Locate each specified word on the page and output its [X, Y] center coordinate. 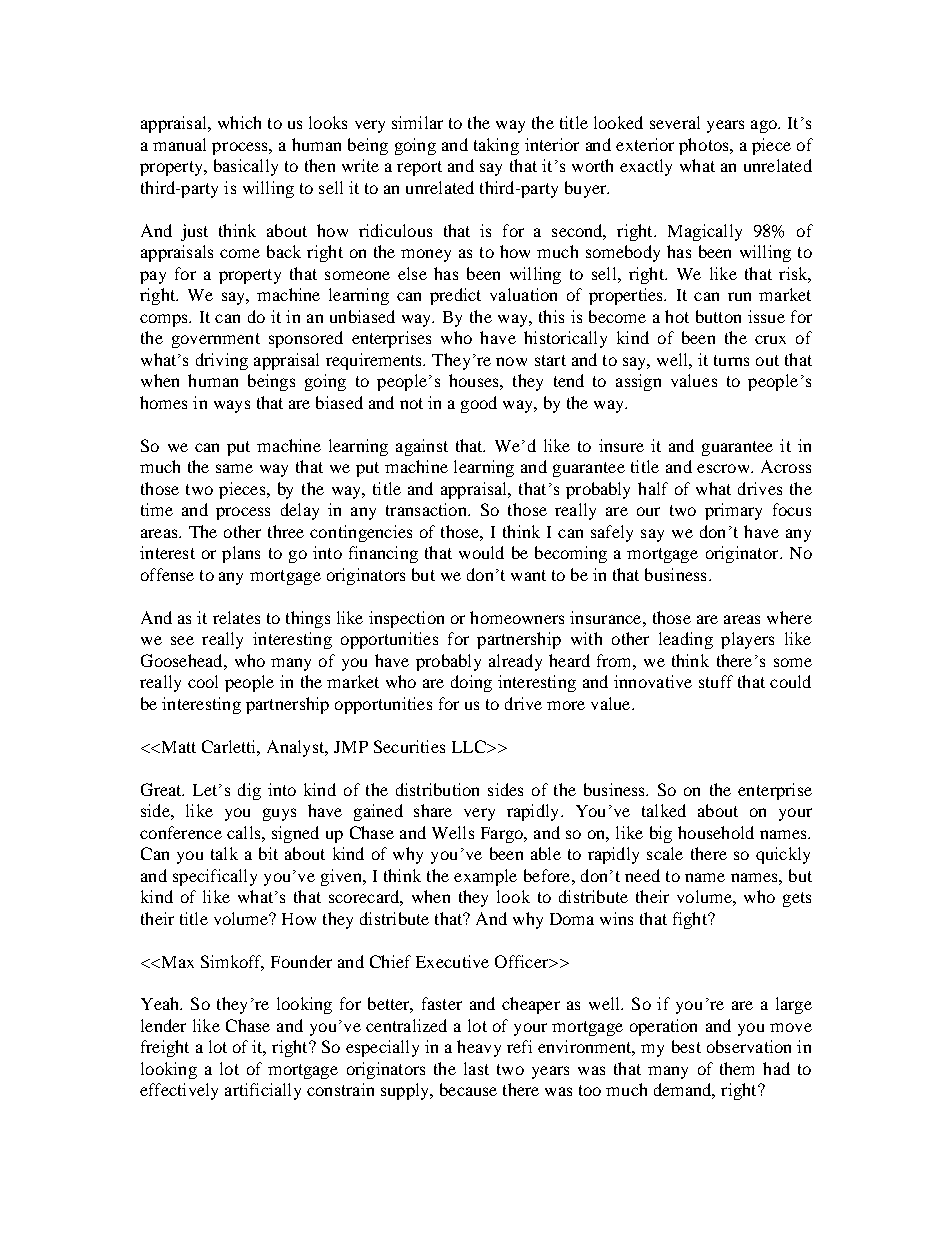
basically [246, 167]
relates [236, 617]
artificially [263, 1091]
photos [705, 146]
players [747, 640]
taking [496, 146]
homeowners [517, 617]
